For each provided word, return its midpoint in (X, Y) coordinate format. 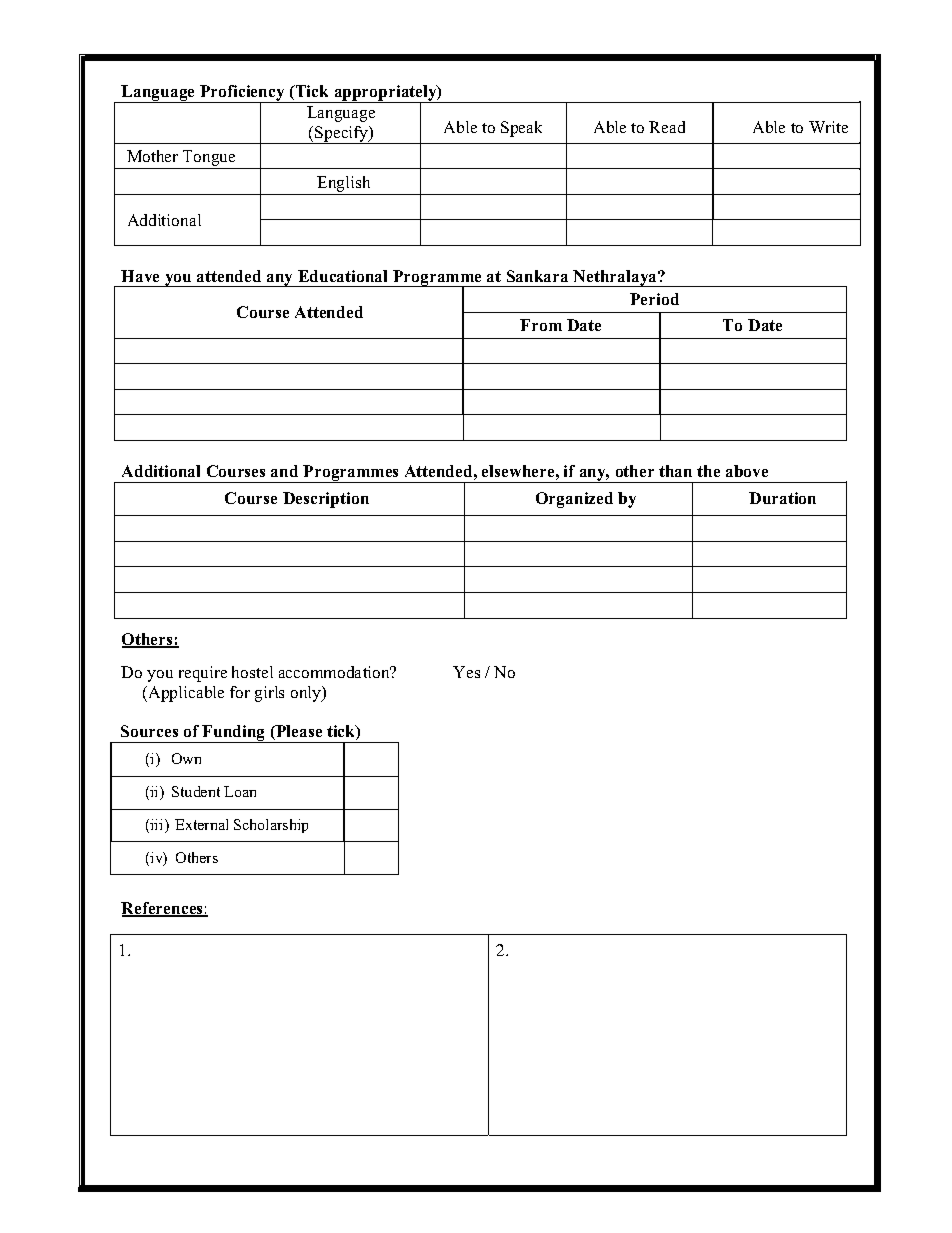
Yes (466, 672)
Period (654, 299)
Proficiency (242, 94)
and (284, 471)
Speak (521, 129)
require (203, 674)
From (541, 325)
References (163, 909)
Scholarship (271, 826)
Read (667, 127)
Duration (782, 498)
